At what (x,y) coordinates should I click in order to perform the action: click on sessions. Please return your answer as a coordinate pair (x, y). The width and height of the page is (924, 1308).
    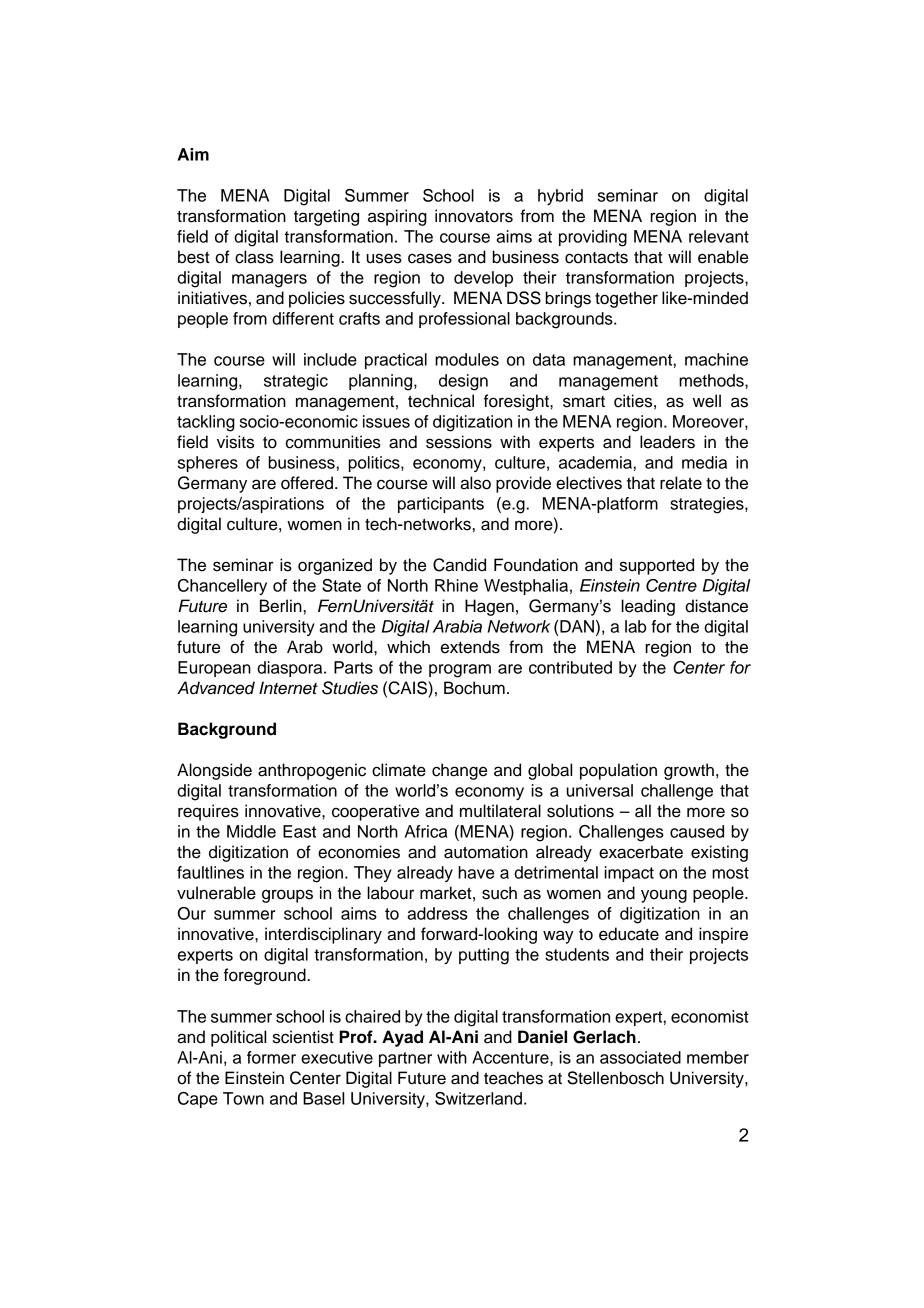
    Looking at the image, I should click on (459, 442).
